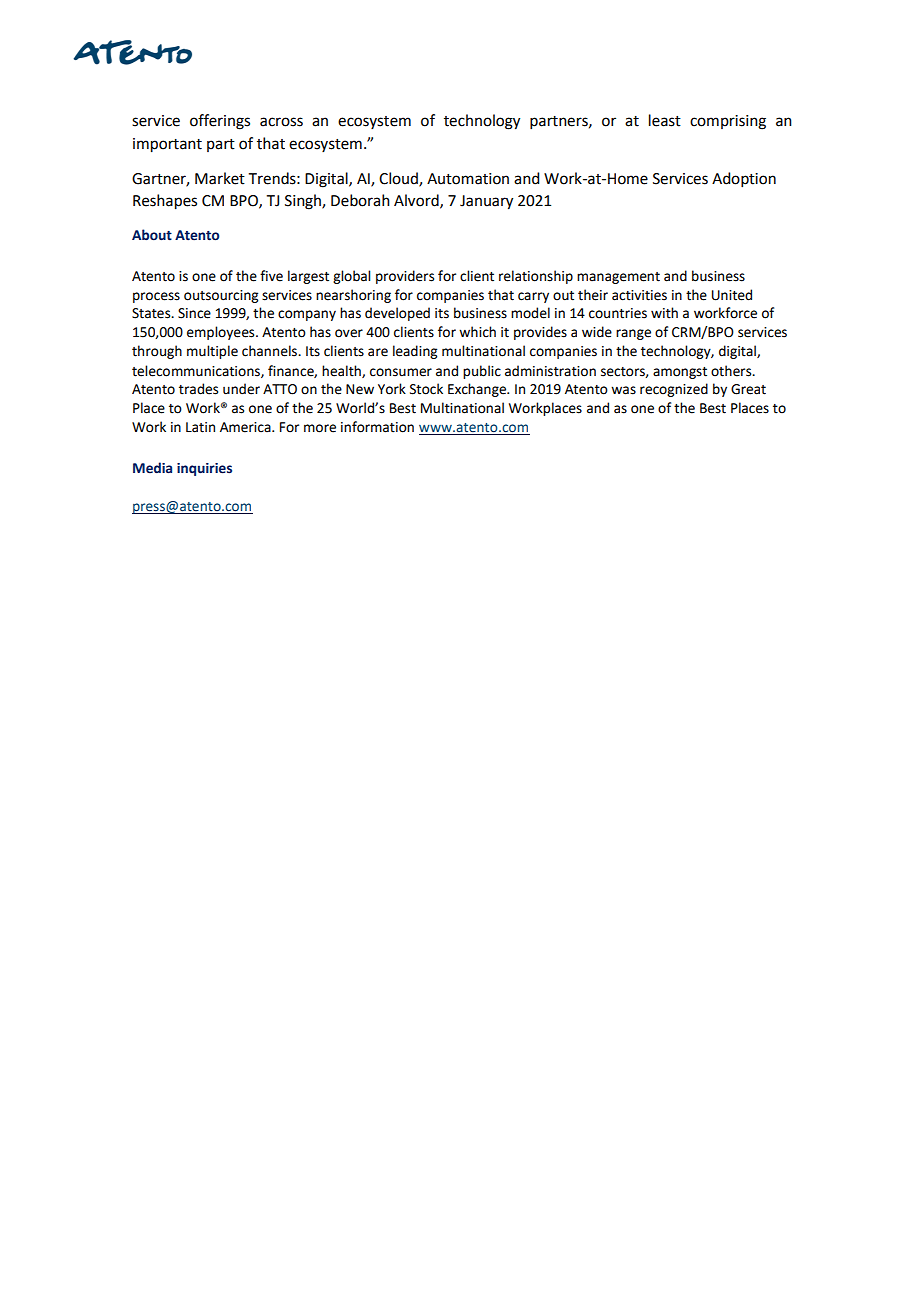 This document has height=1308, width=924. What do you see at coordinates (221, 296) in the document?
I see `outsourcing` at bounding box center [221, 296].
